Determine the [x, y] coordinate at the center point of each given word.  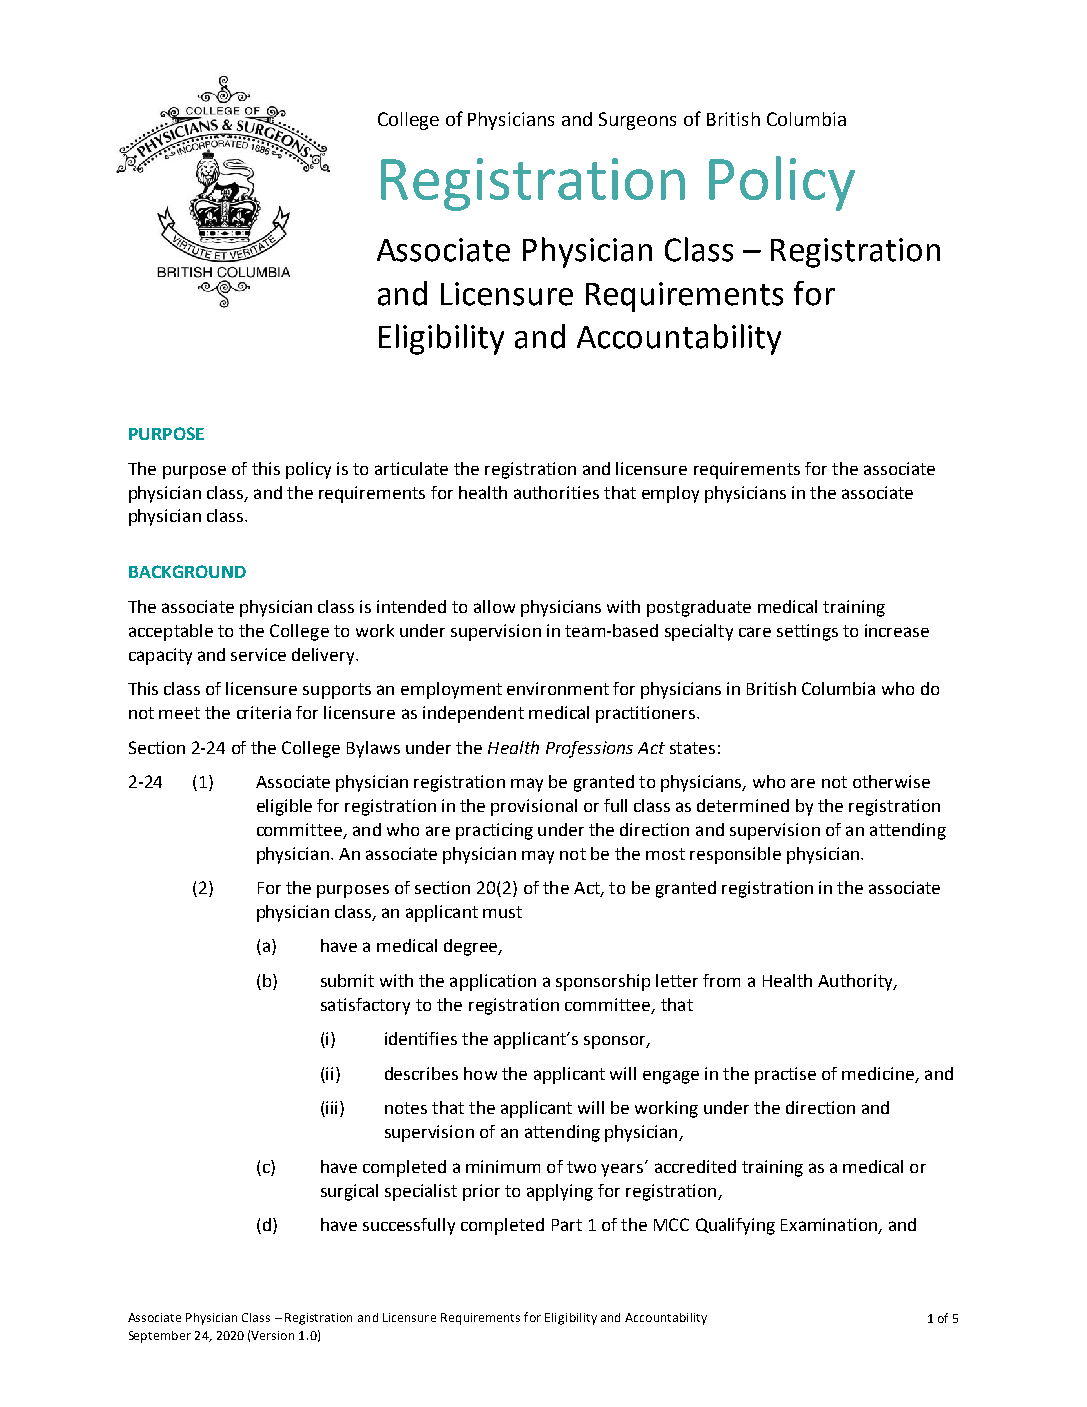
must [502, 912]
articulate [411, 468]
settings [807, 632]
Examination [830, 1226]
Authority [856, 982]
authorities [556, 492]
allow [494, 606]
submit [347, 980]
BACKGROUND [187, 571]
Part [567, 1225]
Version [272, 1335]
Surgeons [637, 121]
